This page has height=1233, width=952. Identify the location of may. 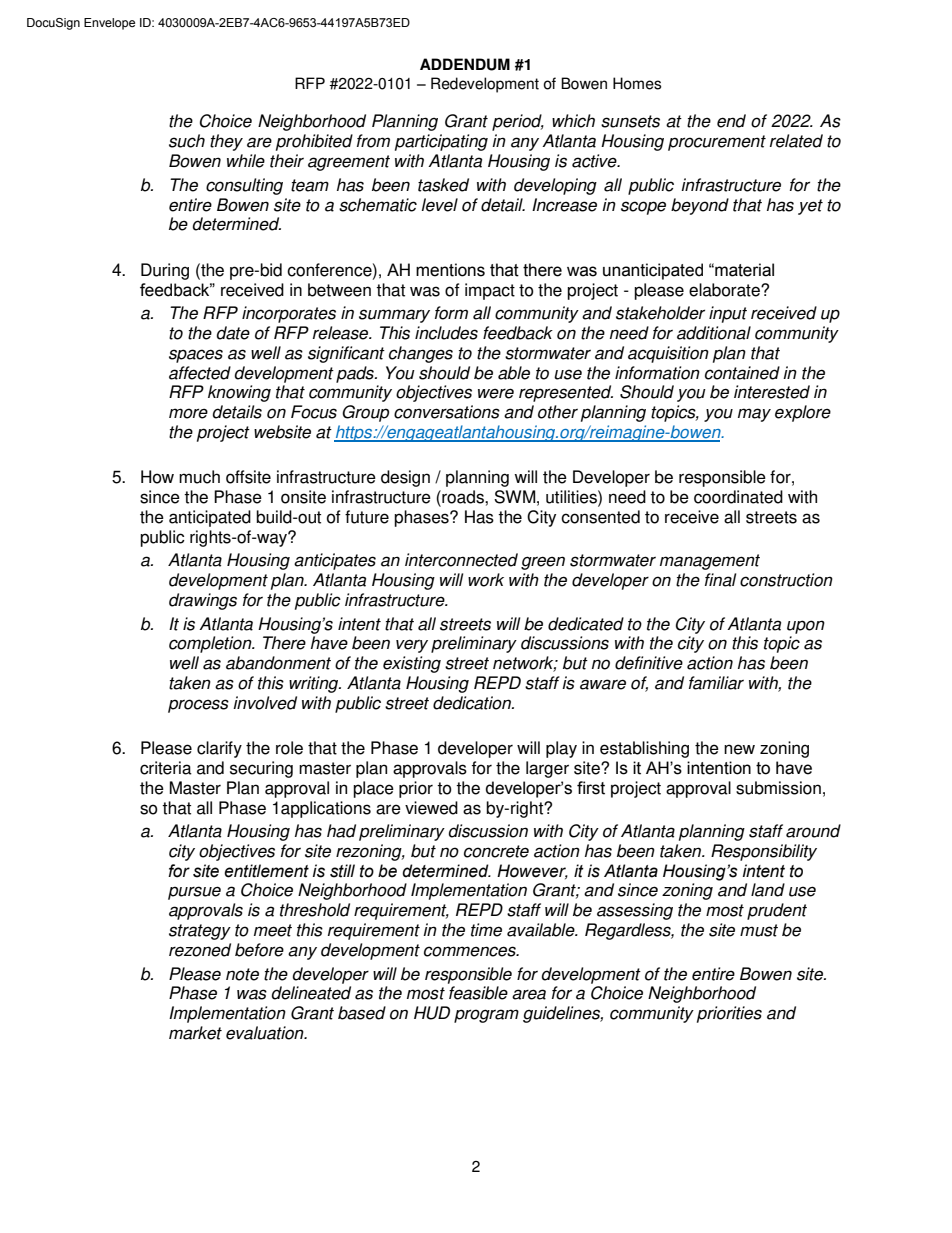
(754, 415).
